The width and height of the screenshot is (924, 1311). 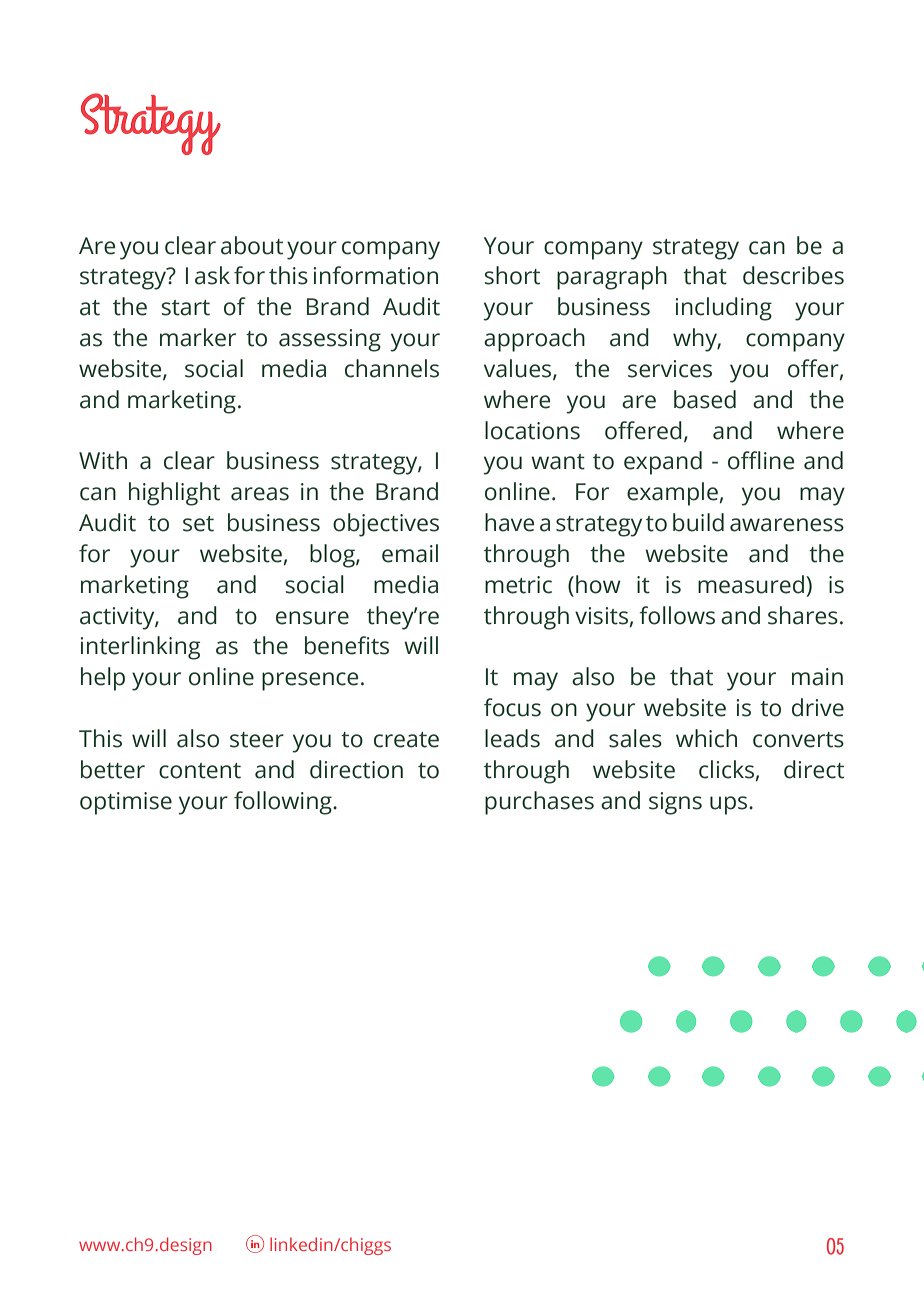 What do you see at coordinates (200, 771) in the screenshot?
I see `content` at bounding box center [200, 771].
